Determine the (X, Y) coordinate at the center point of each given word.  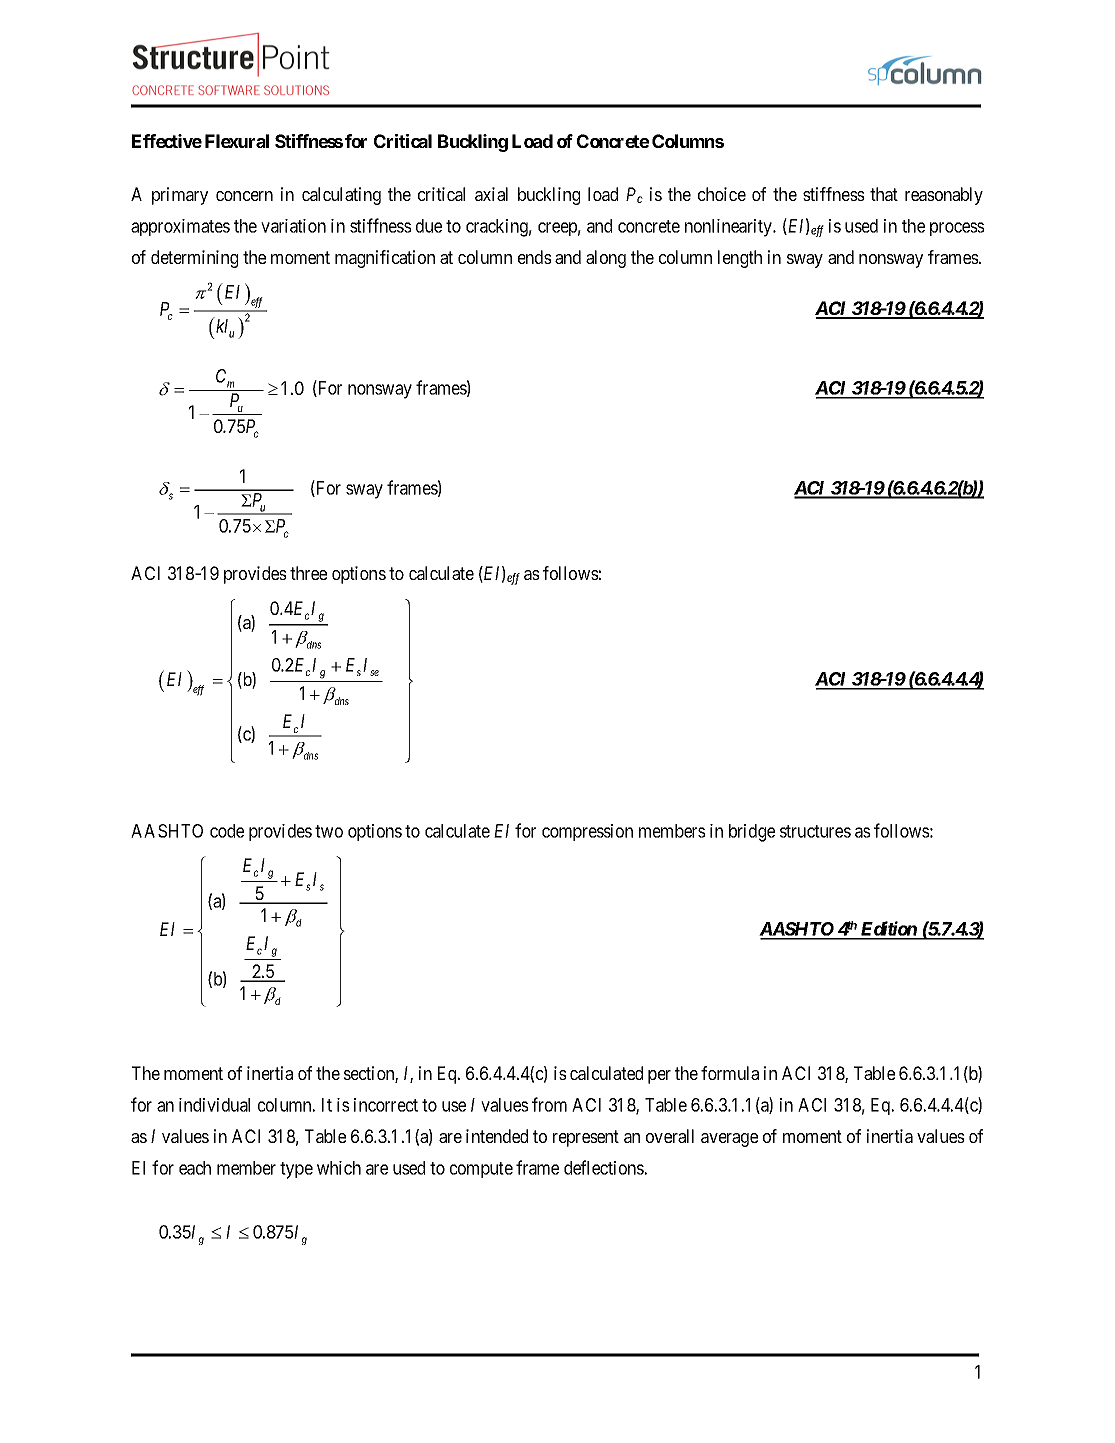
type (296, 1170)
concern (244, 196)
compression (587, 832)
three (308, 573)
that (884, 194)
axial (491, 194)
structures (815, 831)
